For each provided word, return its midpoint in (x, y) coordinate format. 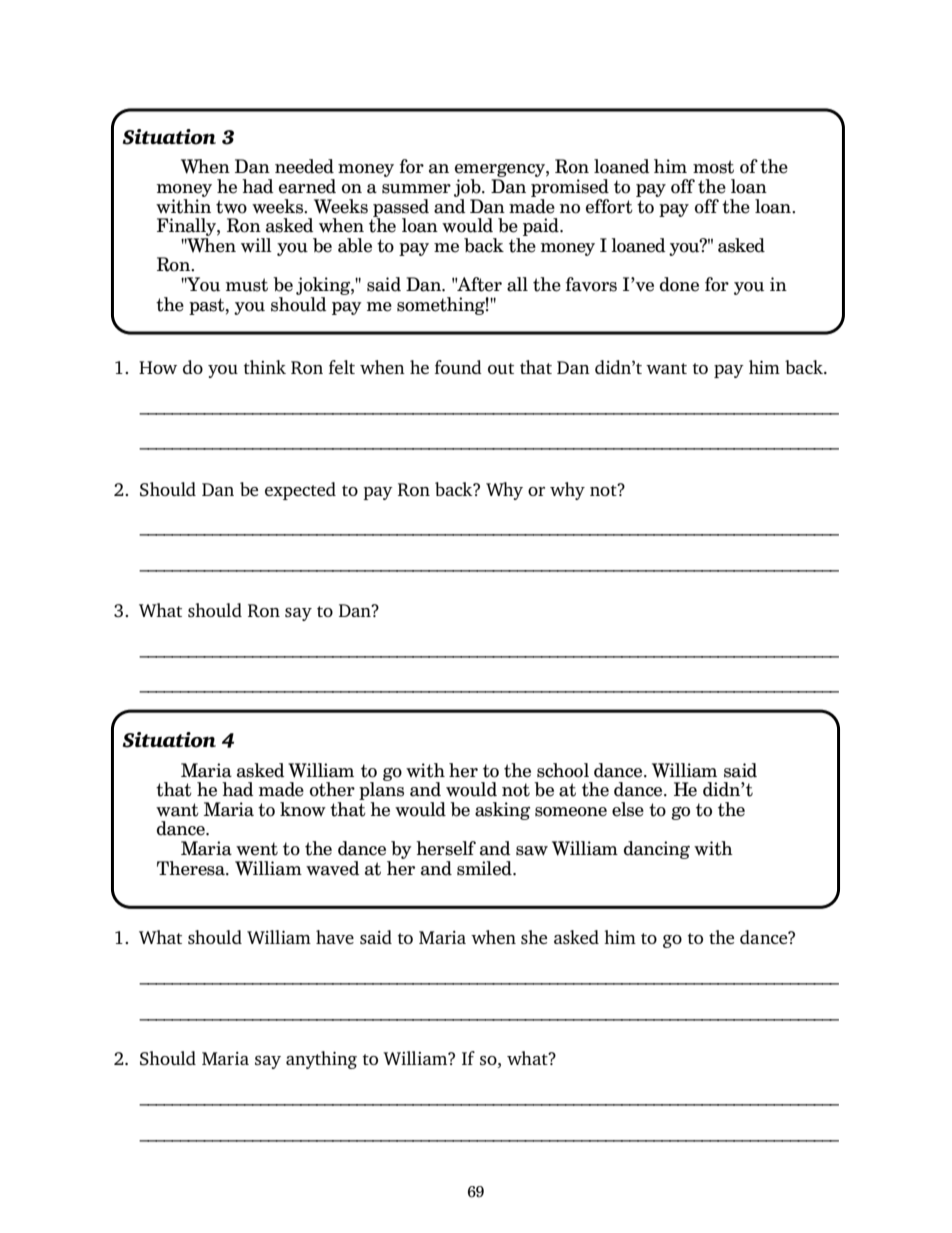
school (563, 770)
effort (609, 206)
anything (321, 1060)
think (265, 367)
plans (381, 790)
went (257, 849)
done (679, 284)
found (458, 367)
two (231, 207)
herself (446, 848)
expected (300, 491)
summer (416, 189)
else (628, 809)
